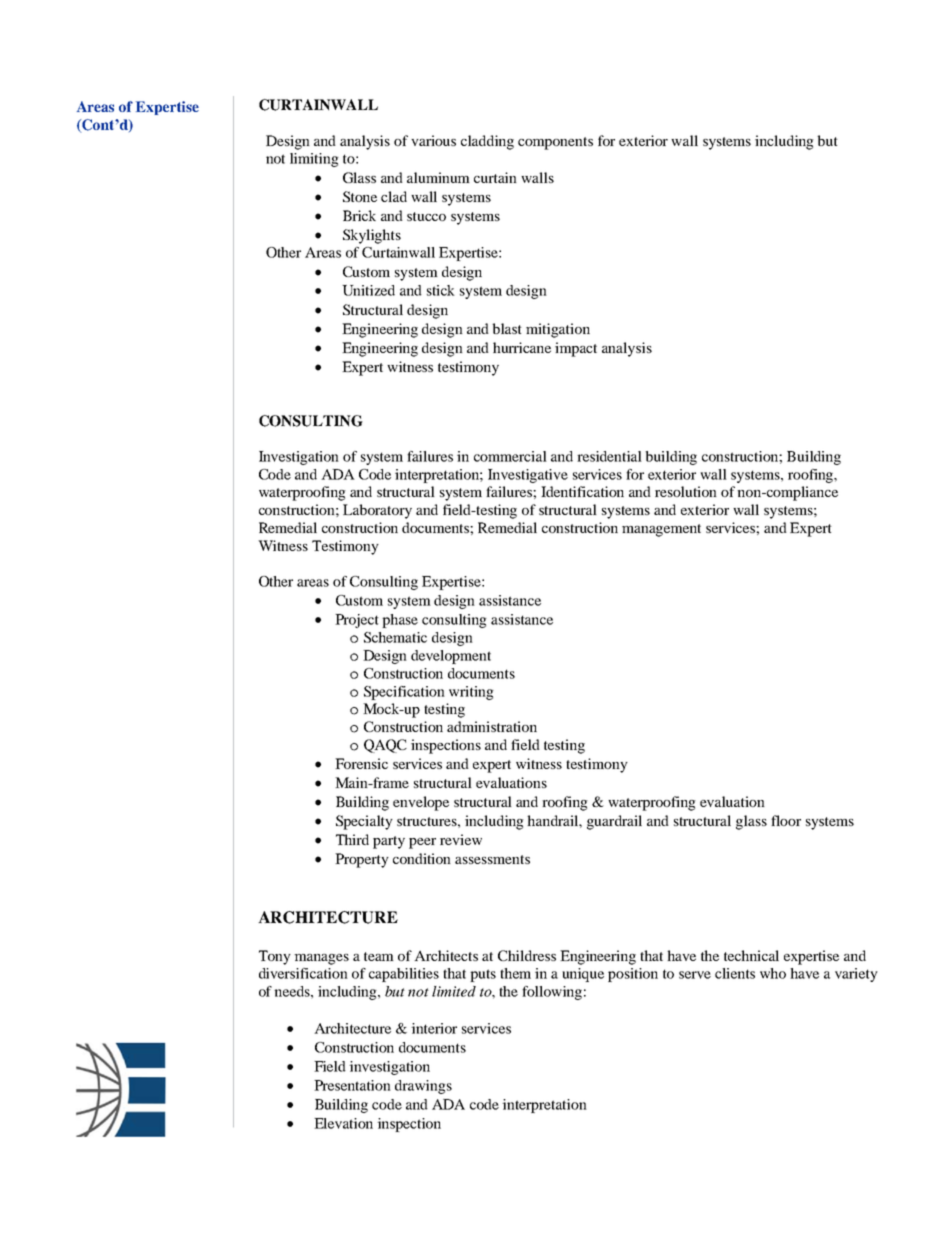 Image resolution: width=952 pixels, height=1233 pixels. What do you see at coordinates (558, 330) in the screenshot?
I see `mitigation` at bounding box center [558, 330].
